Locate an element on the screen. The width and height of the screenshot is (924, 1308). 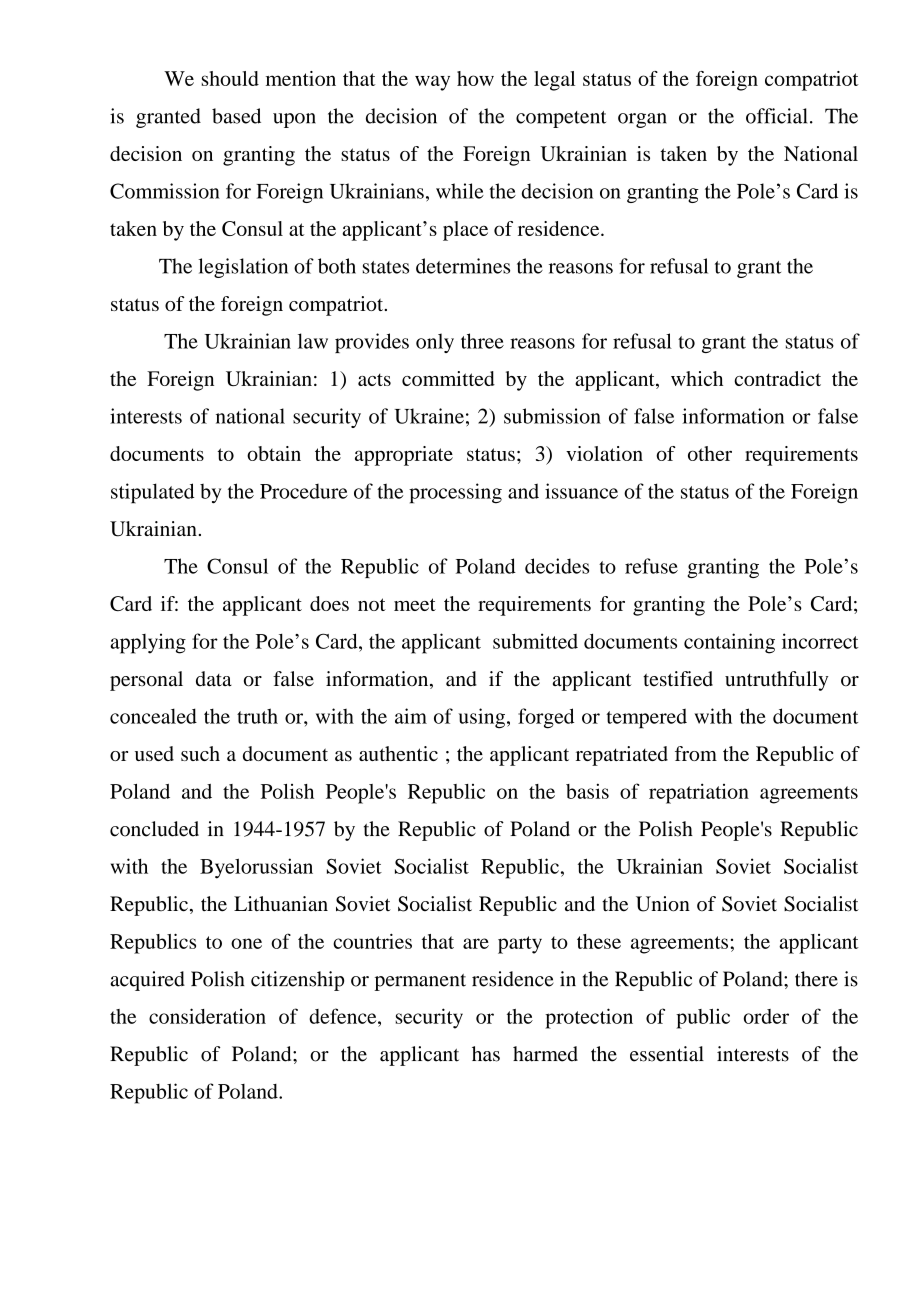
official is located at coordinates (776, 116).
